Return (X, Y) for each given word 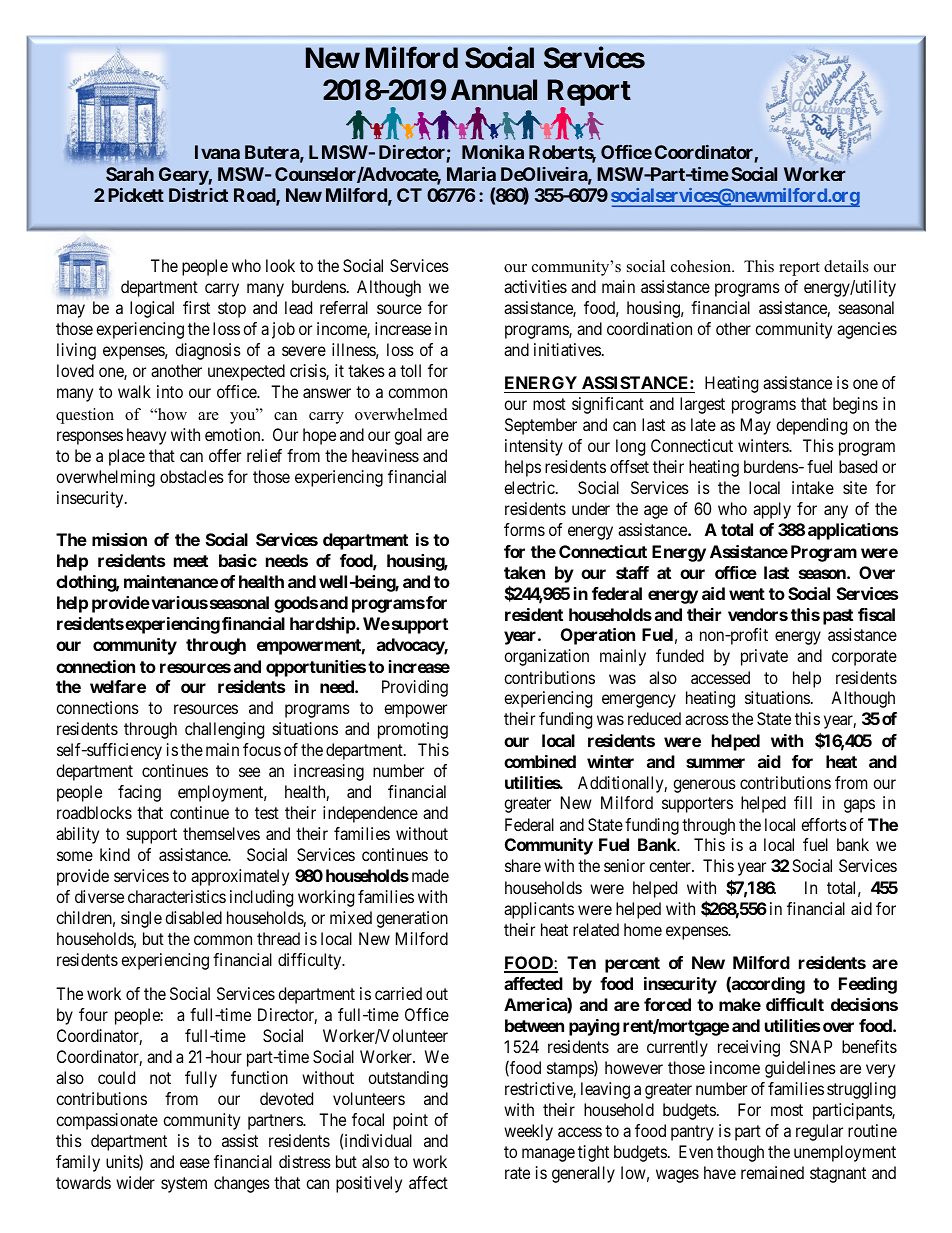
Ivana (217, 152)
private (764, 657)
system (184, 1185)
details (846, 266)
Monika (493, 152)
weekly (528, 1132)
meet (191, 561)
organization (546, 657)
